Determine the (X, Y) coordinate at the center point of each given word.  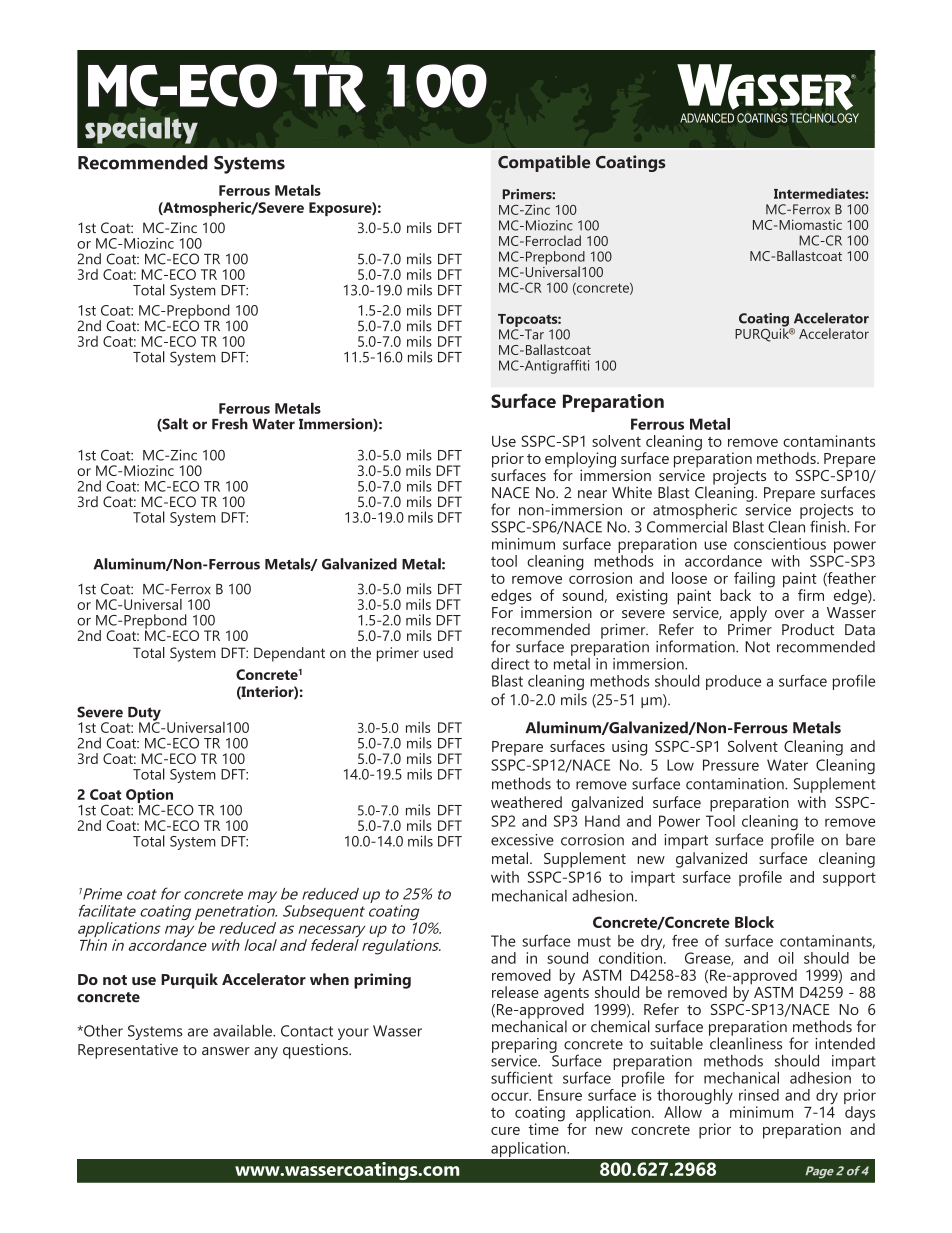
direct (510, 664)
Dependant (289, 654)
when (329, 979)
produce (733, 682)
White (632, 492)
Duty (144, 715)
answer (226, 1051)
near (592, 494)
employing (580, 461)
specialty (141, 130)
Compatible (544, 163)
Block (754, 922)
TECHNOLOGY (824, 118)
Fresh (230, 424)
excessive (522, 840)
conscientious (780, 544)
